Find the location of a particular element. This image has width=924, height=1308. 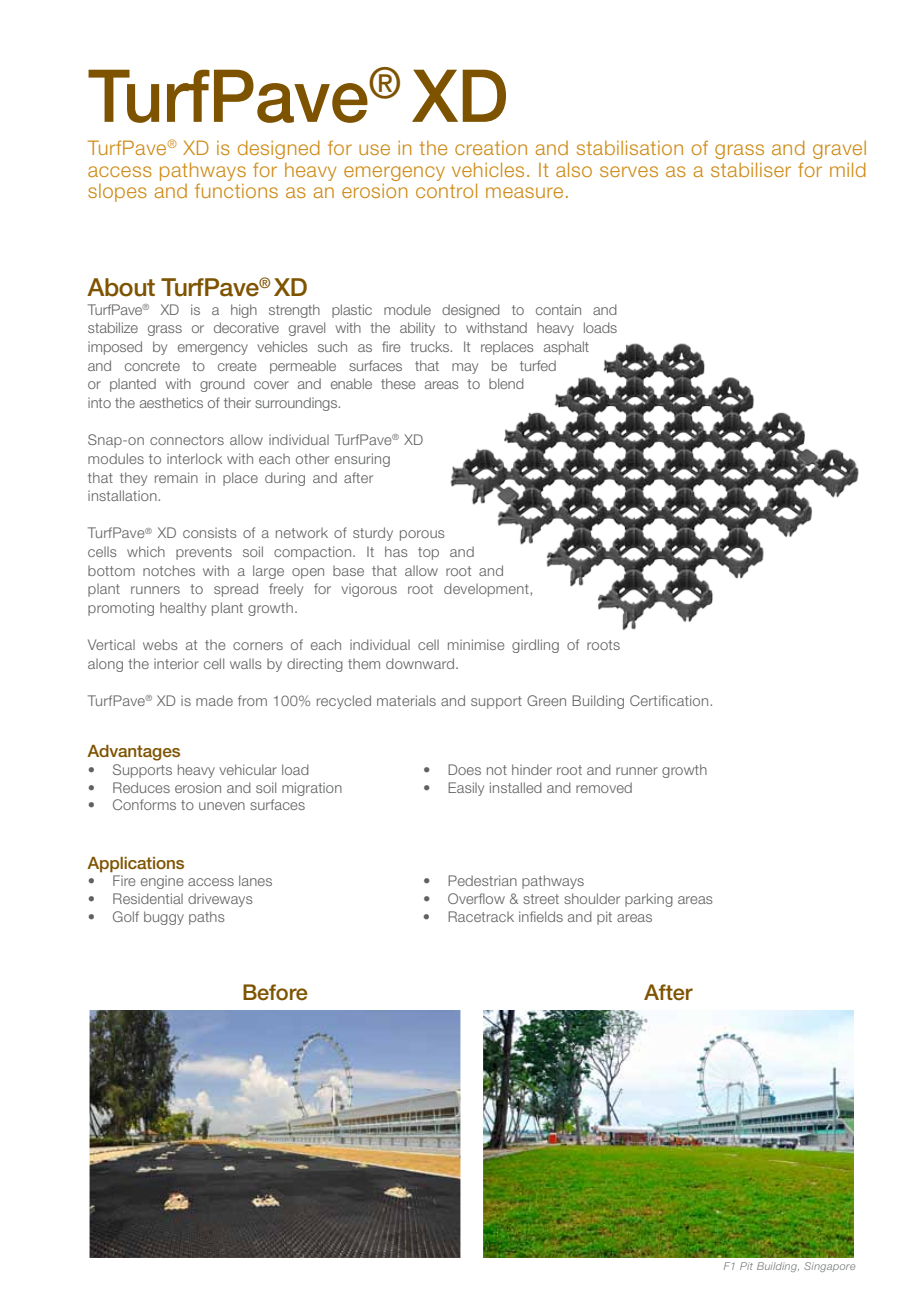

functions is located at coordinates (236, 190).
